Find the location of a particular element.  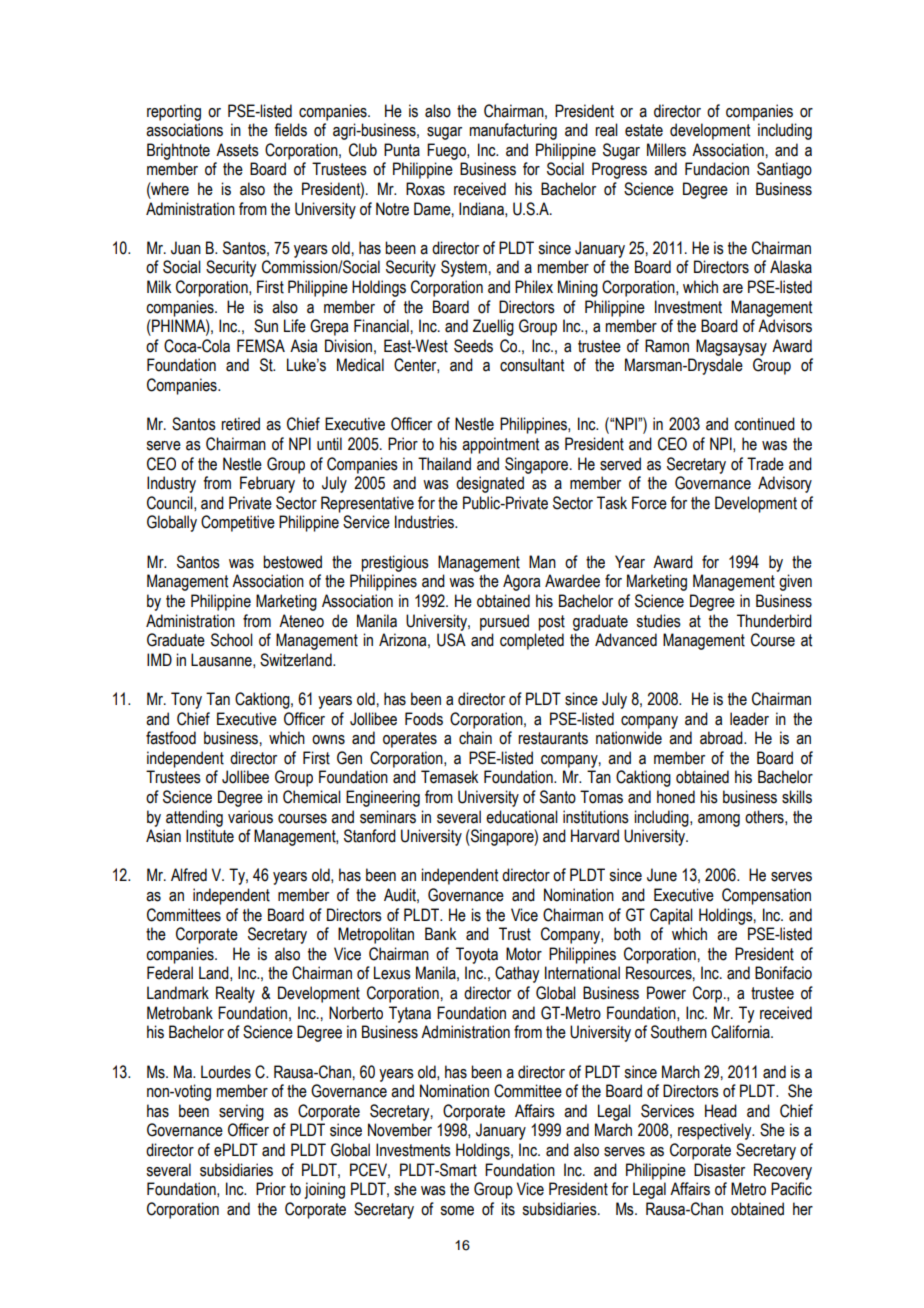

Millers is located at coordinates (666, 150).
